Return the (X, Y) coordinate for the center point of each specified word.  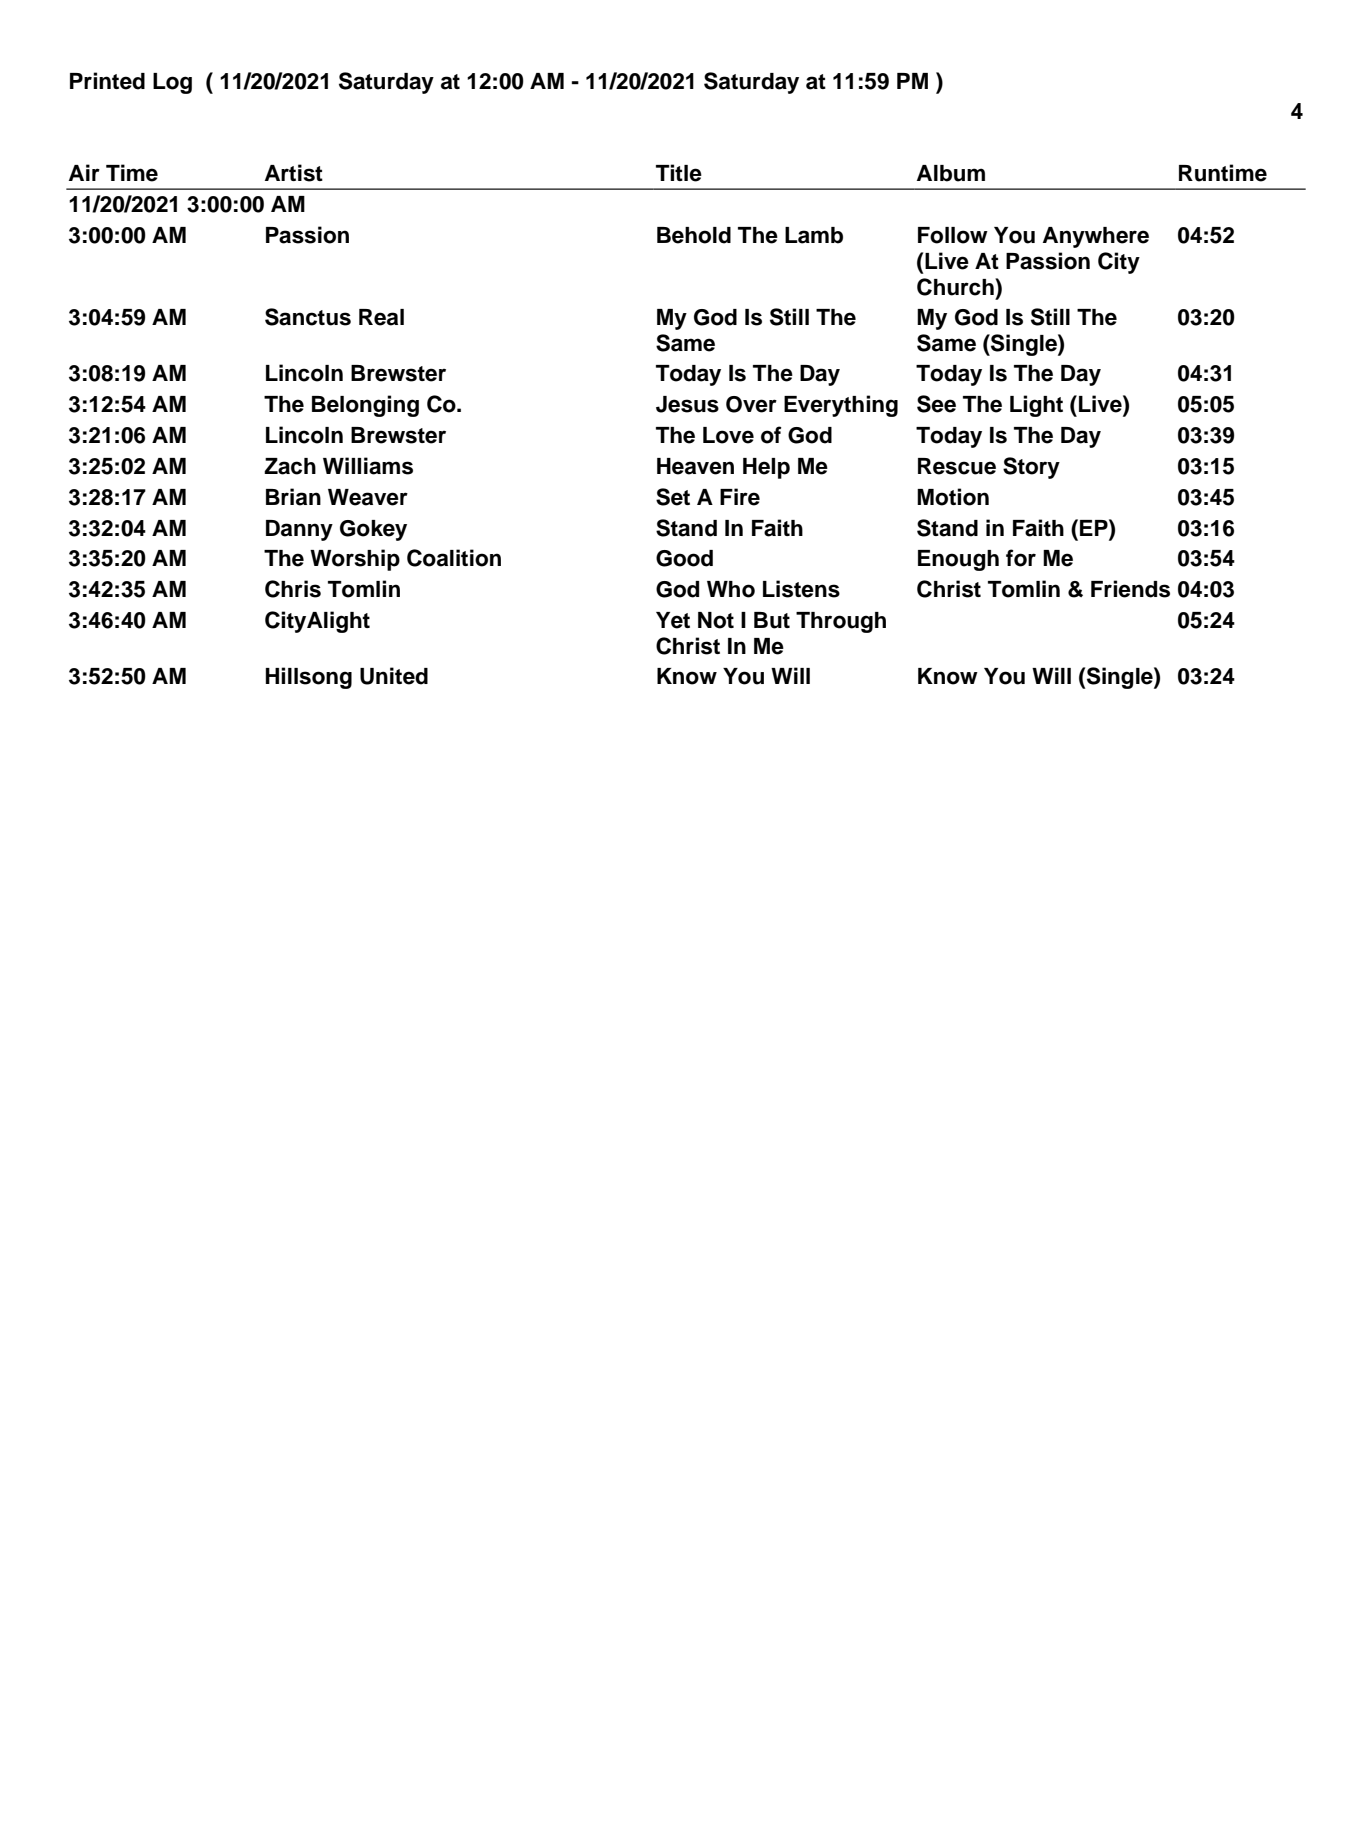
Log (172, 83)
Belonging (365, 406)
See (936, 404)
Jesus (687, 404)
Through (841, 622)
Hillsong (308, 678)
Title (679, 173)
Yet (673, 620)
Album (951, 173)
